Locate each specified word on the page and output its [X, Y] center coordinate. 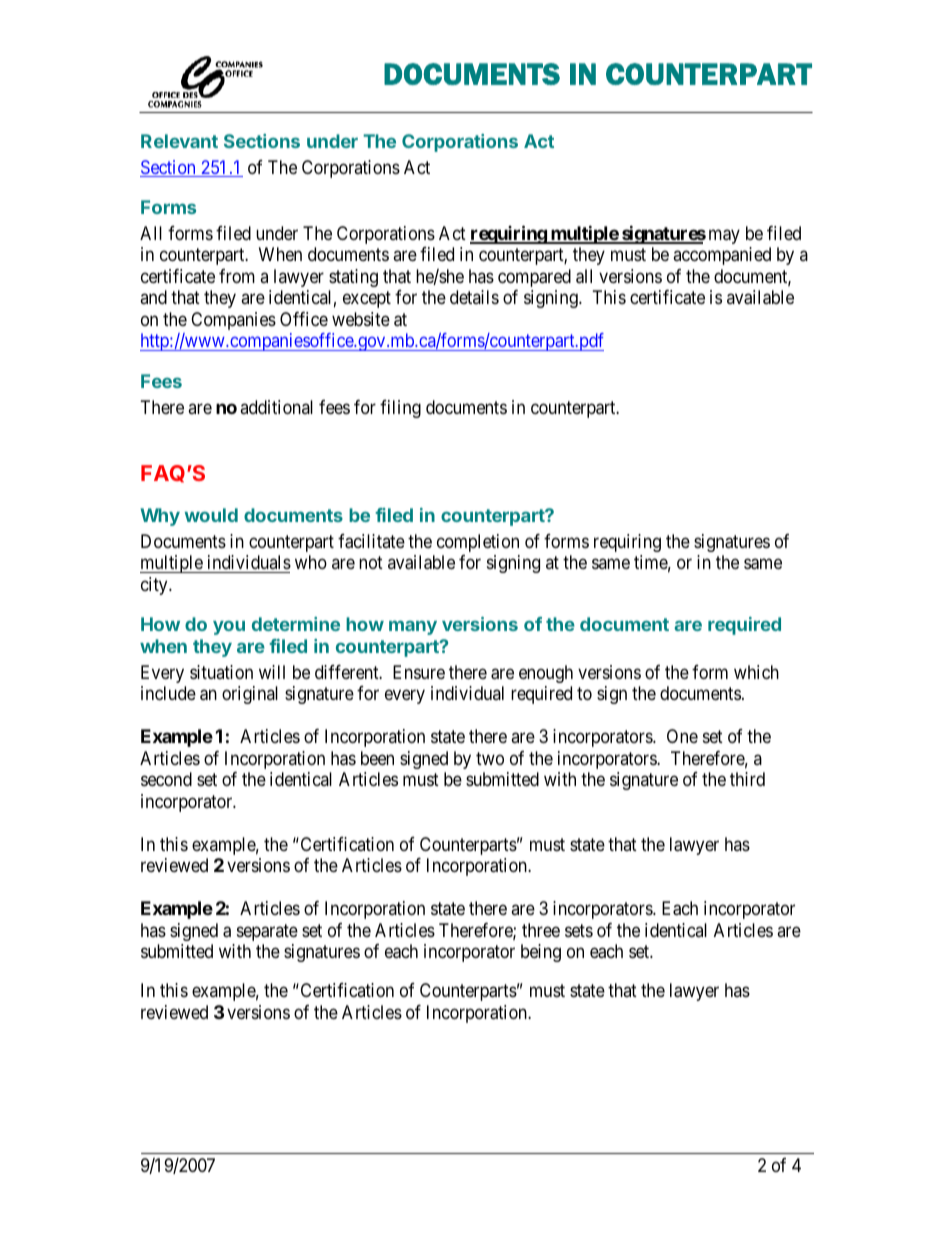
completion [478, 543]
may [724, 236]
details [474, 297]
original [250, 695]
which [756, 672]
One [682, 736]
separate [267, 932]
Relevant [179, 141]
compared [534, 278]
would [211, 515]
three [541, 930]
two [490, 758]
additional [276, 407]
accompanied [722, 256]
